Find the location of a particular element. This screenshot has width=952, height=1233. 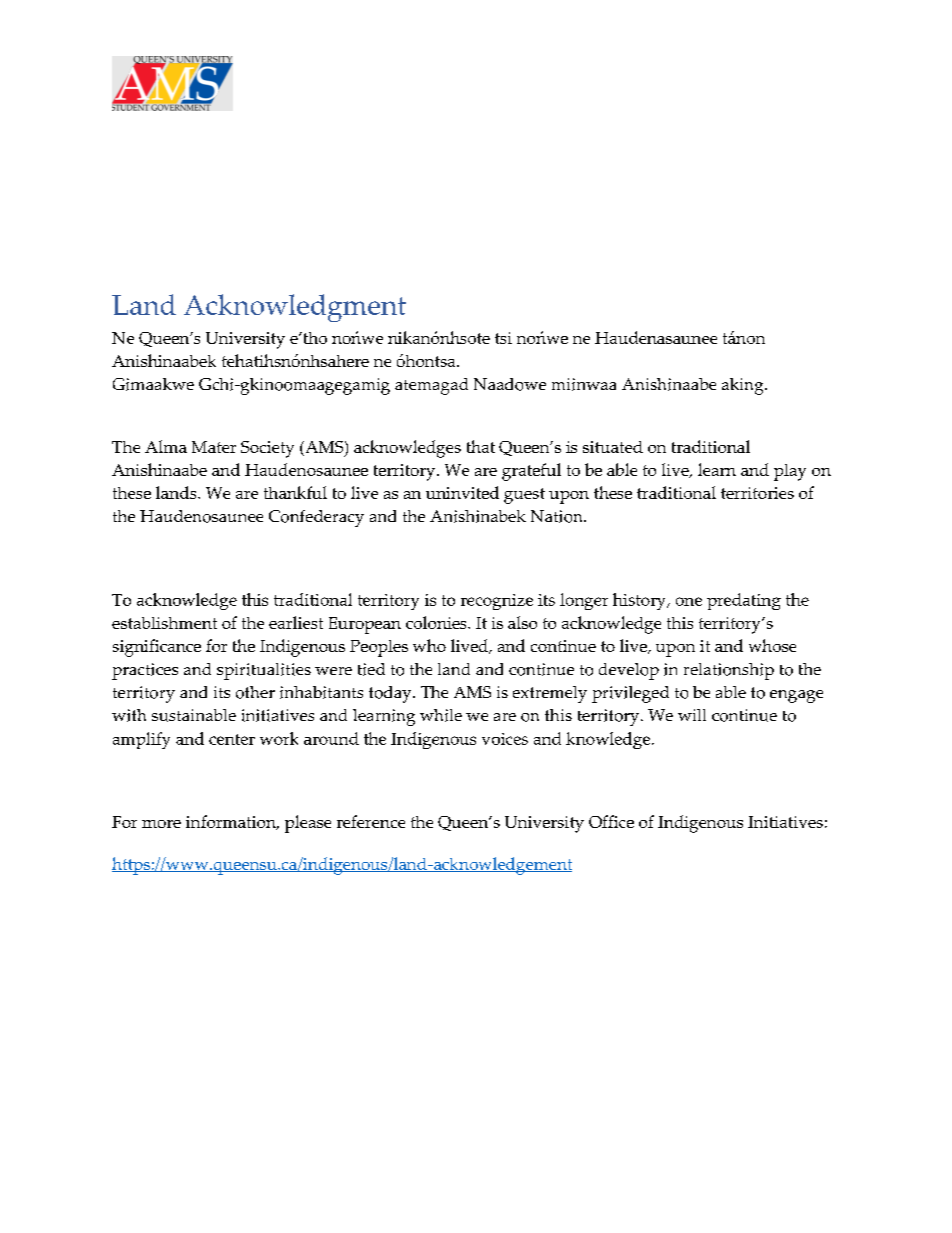

Acknowledgment is located at coordinates (295, 308).
